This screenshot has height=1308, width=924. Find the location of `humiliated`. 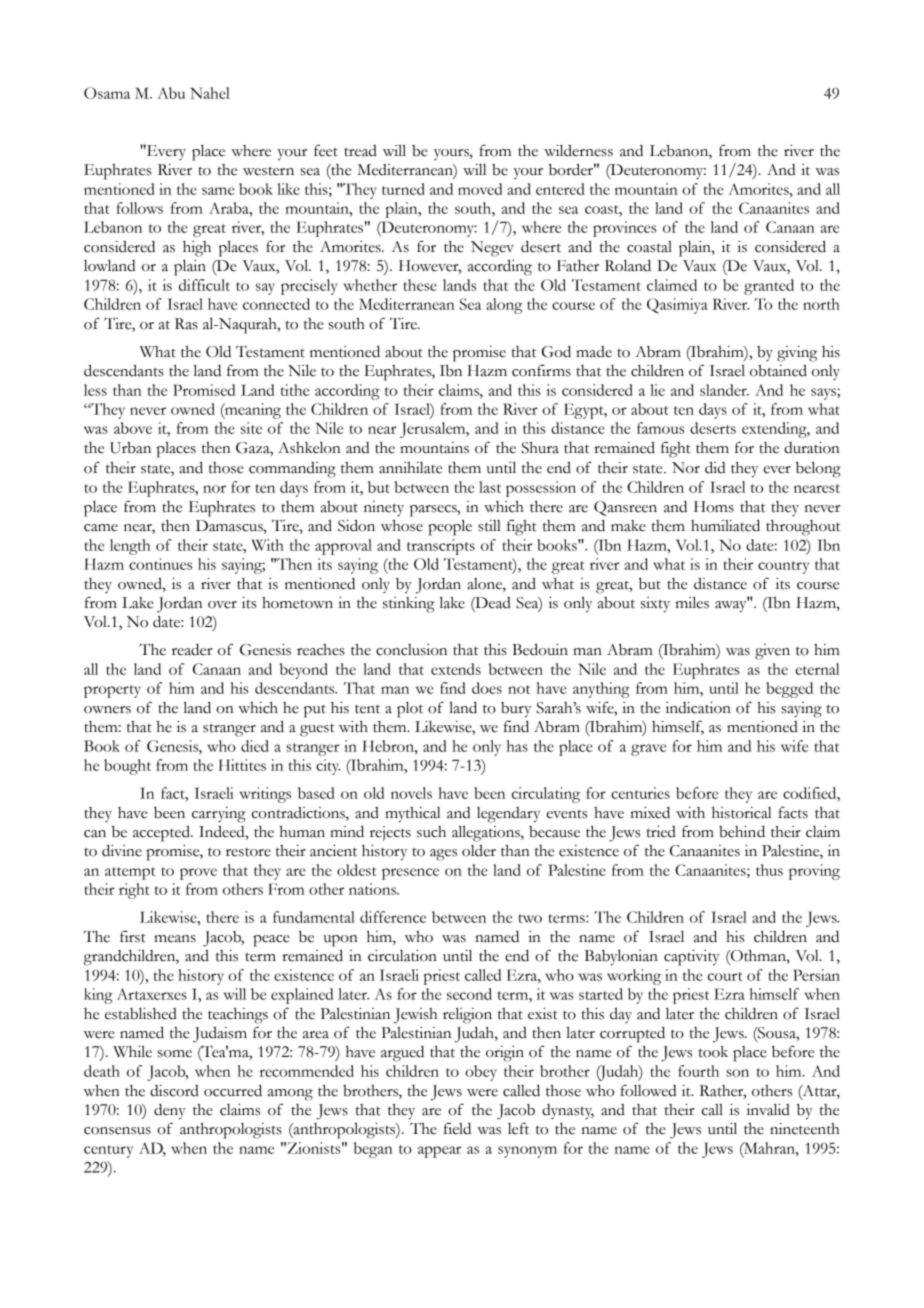

humiliated is located at coordinates (725, 526).
